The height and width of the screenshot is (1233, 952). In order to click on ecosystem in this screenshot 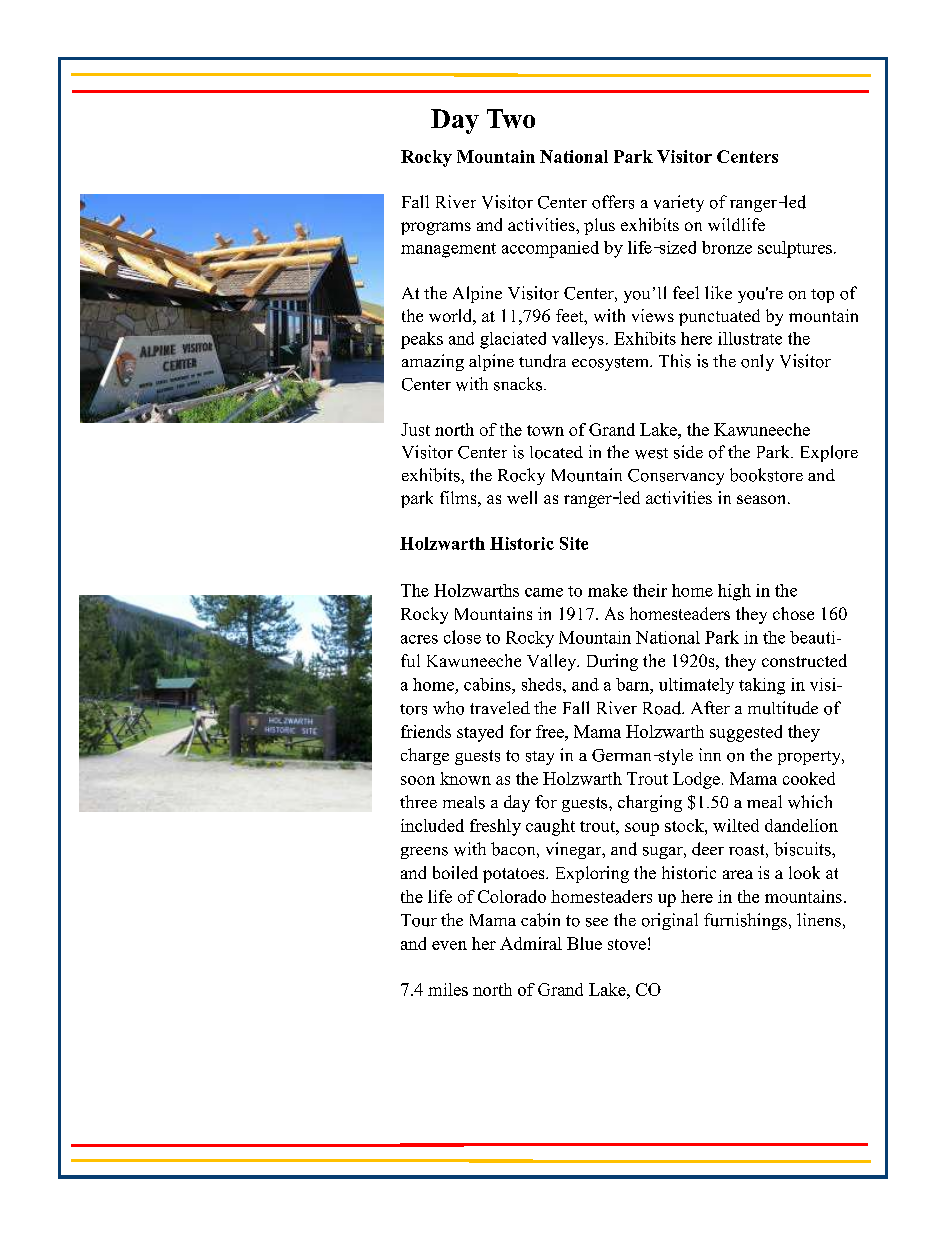, I will do `click(611, 364)`.
